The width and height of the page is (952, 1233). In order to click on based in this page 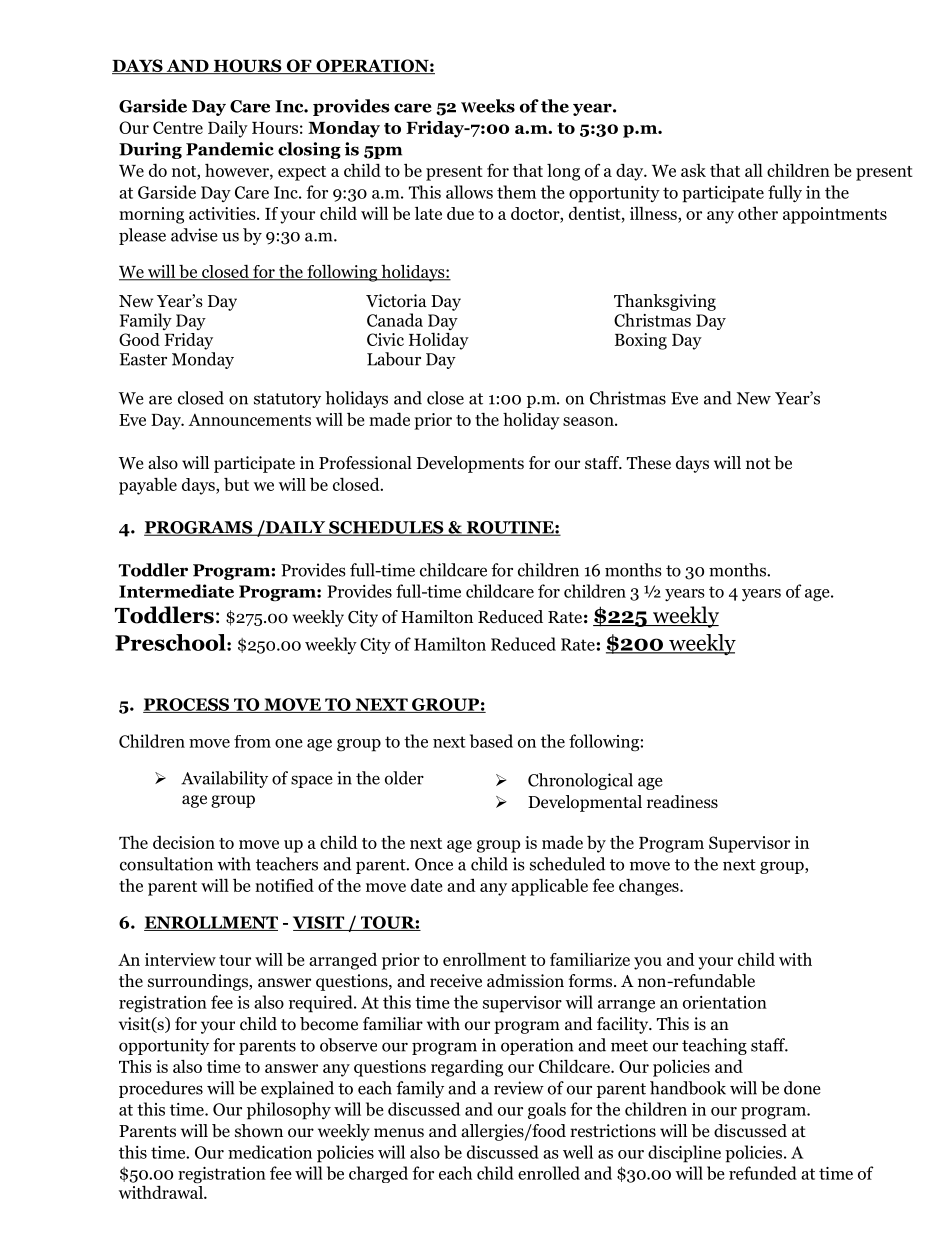, I will do `click(491, 741)`.
